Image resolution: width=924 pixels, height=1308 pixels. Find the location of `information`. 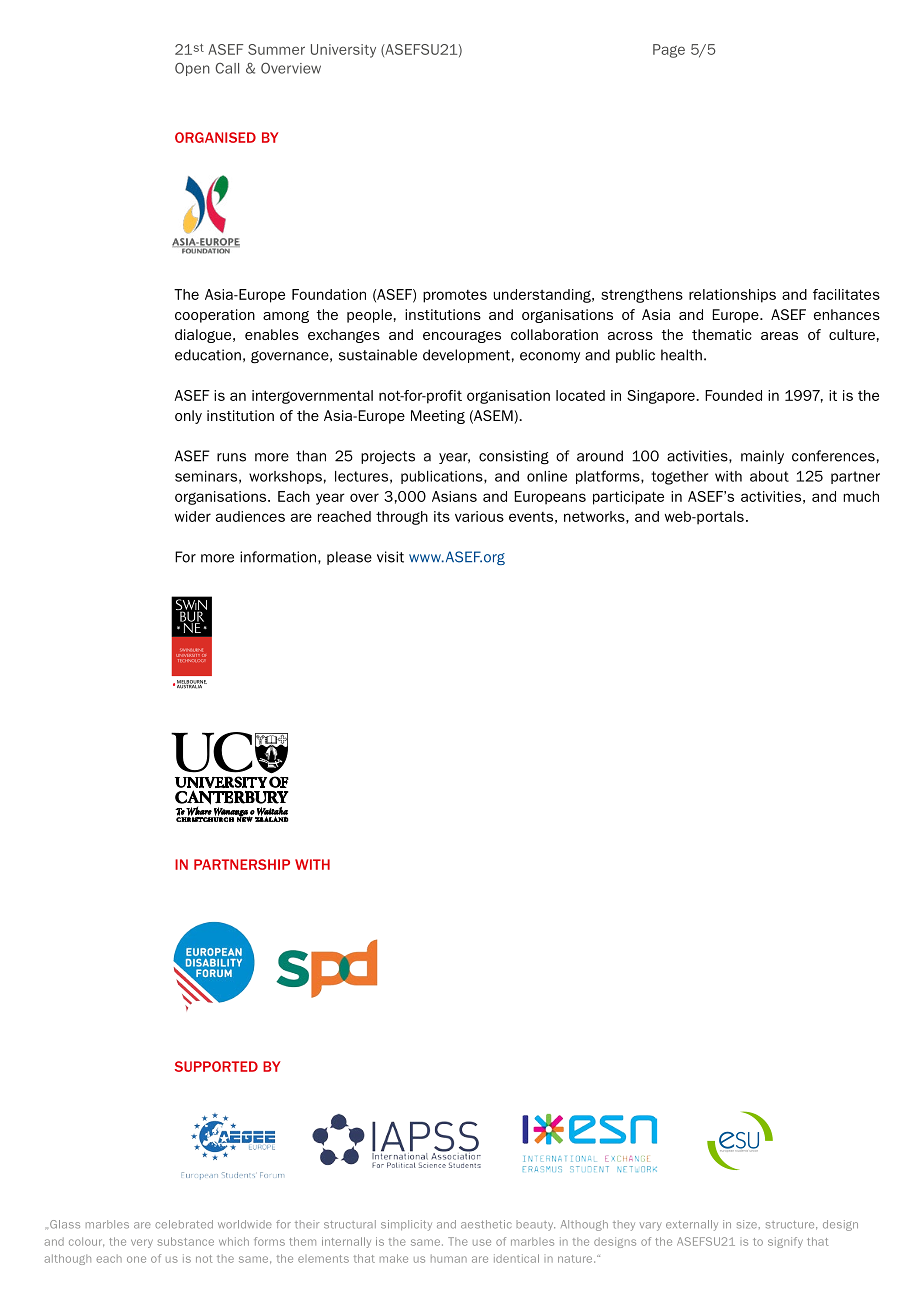

information is located at coordinates (279, 557).
